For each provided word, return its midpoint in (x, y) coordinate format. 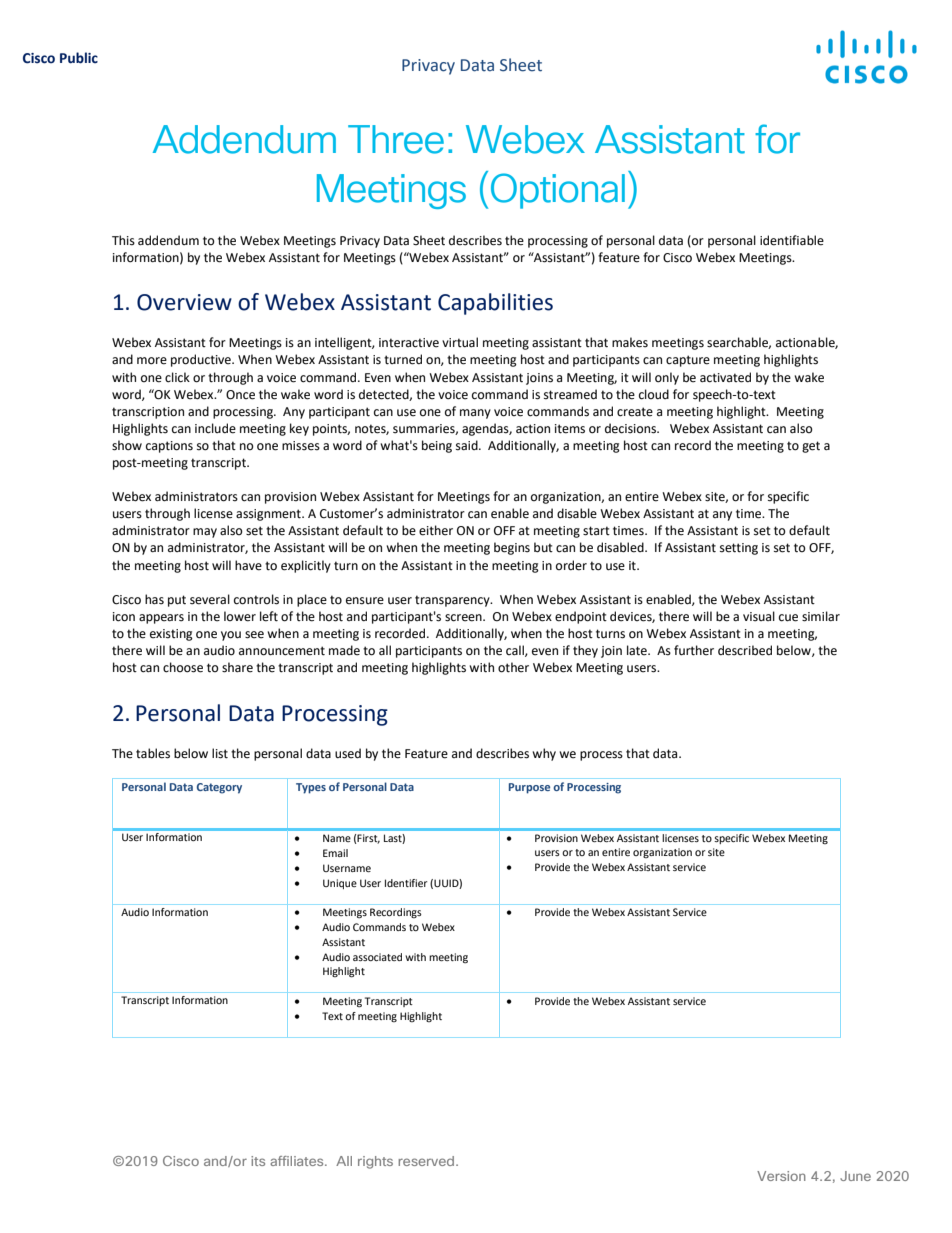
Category (219, 788)
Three (396, 139)
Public (79, 58)
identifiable (792, 240)
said (468, 445)
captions (169, 447)
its (258, 1161)
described (745, 650)
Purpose (529, 788)
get (811, 447)
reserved (426, 1161)
